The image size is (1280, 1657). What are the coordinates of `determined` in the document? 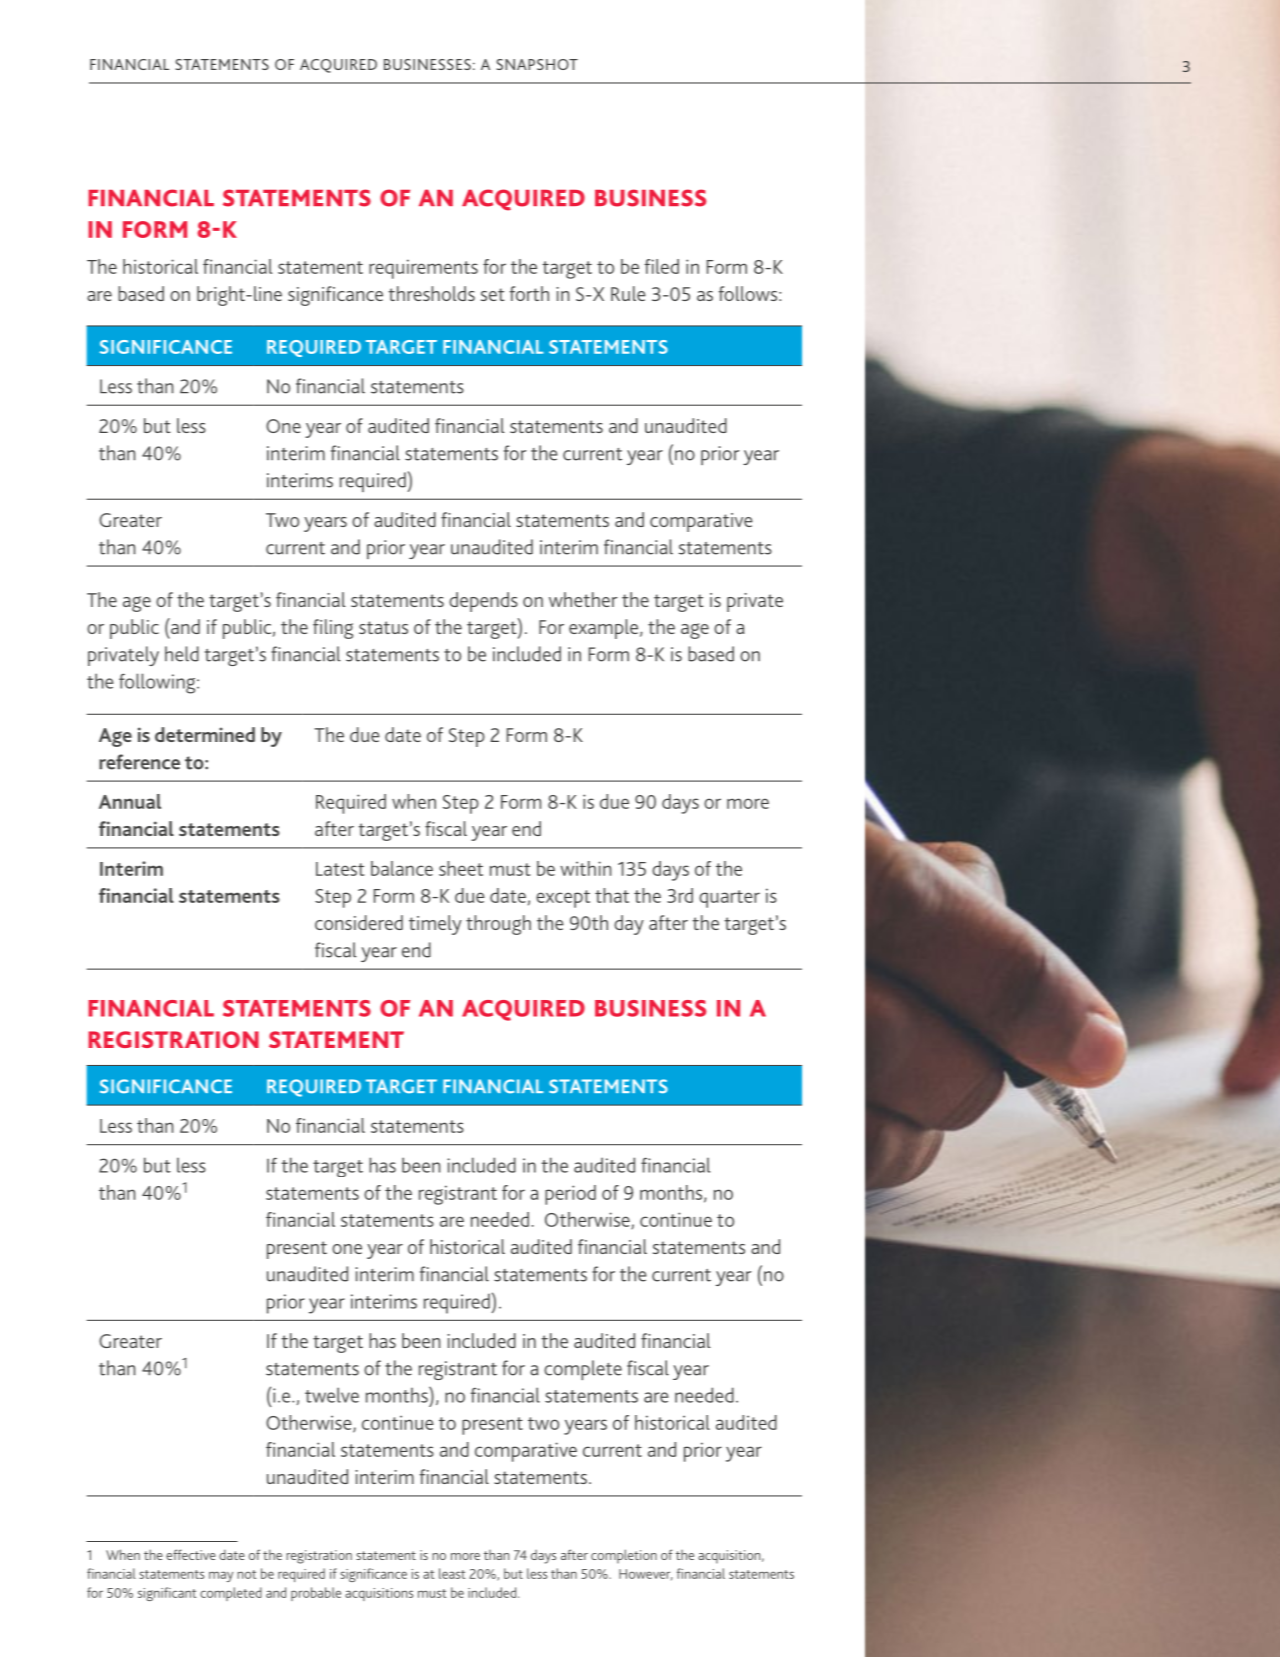 It's located at (205, 734).
